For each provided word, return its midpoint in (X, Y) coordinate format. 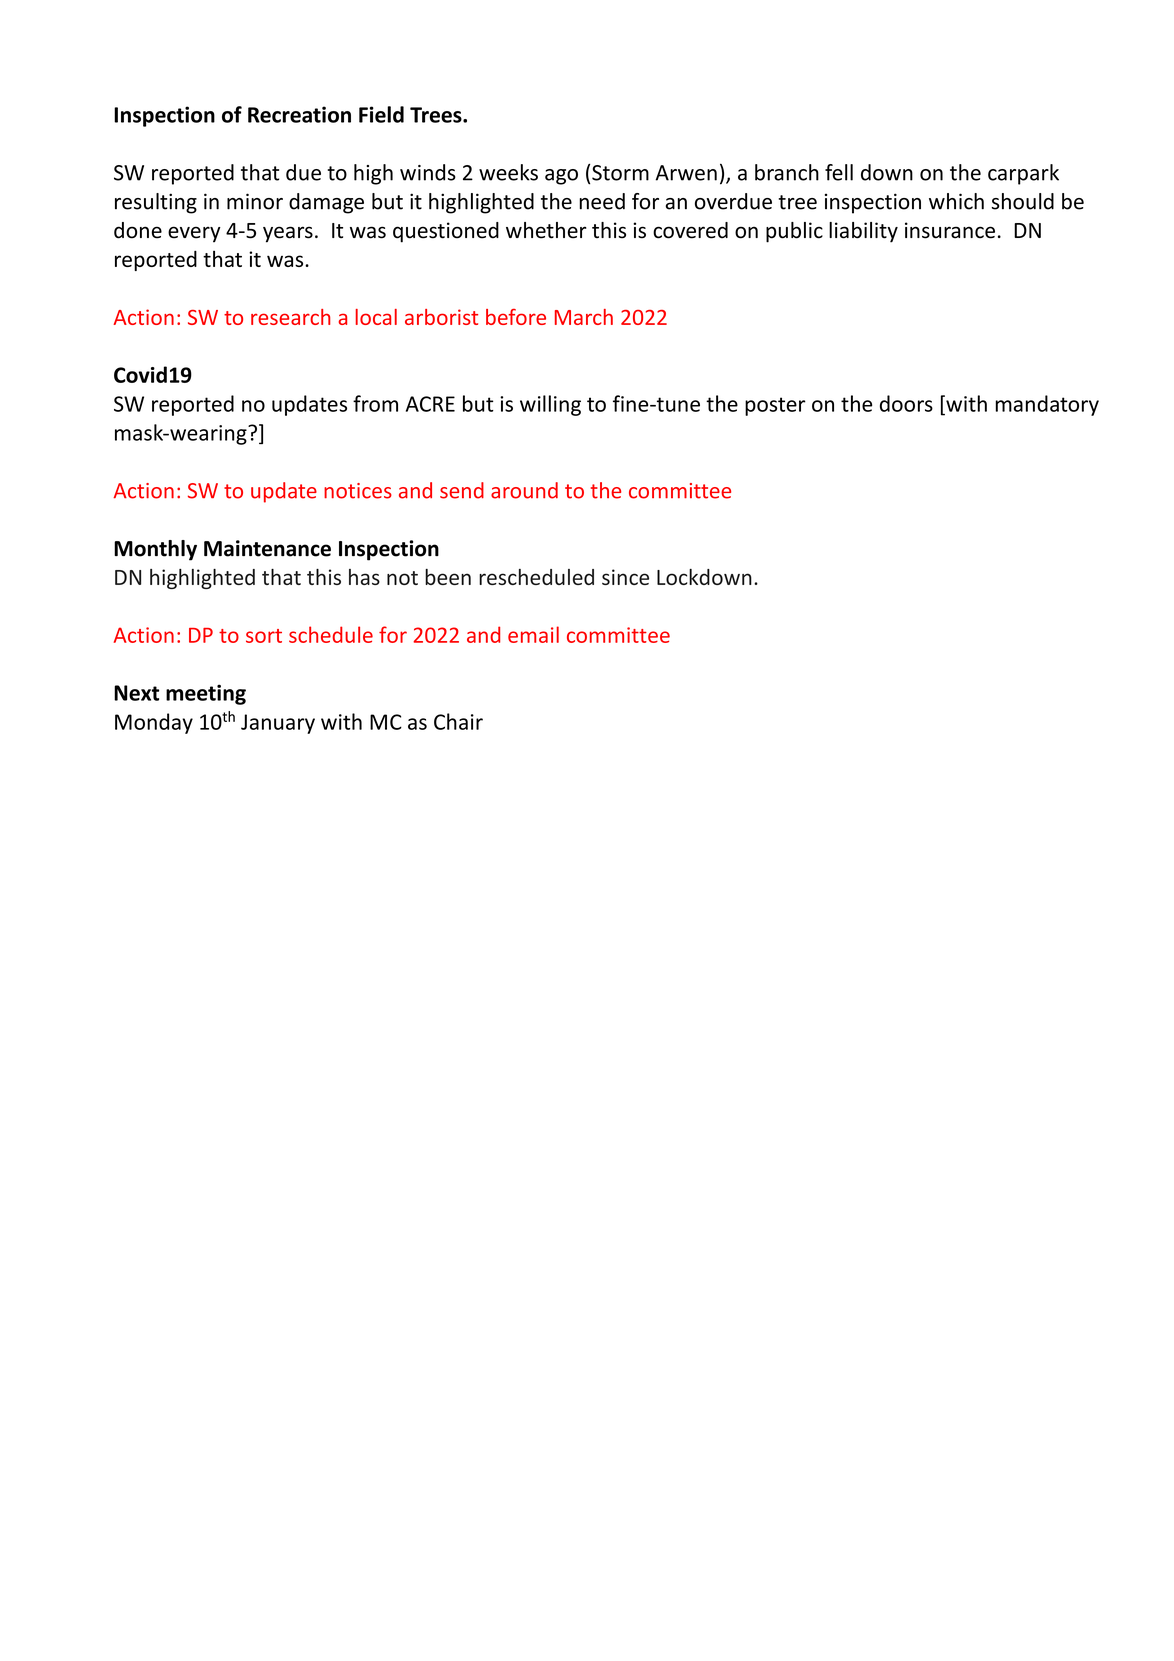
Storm (620, 173)
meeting (206, 694)
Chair (458, 721)
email (533, 634)
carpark (1023, 174)
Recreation (299, 114)
